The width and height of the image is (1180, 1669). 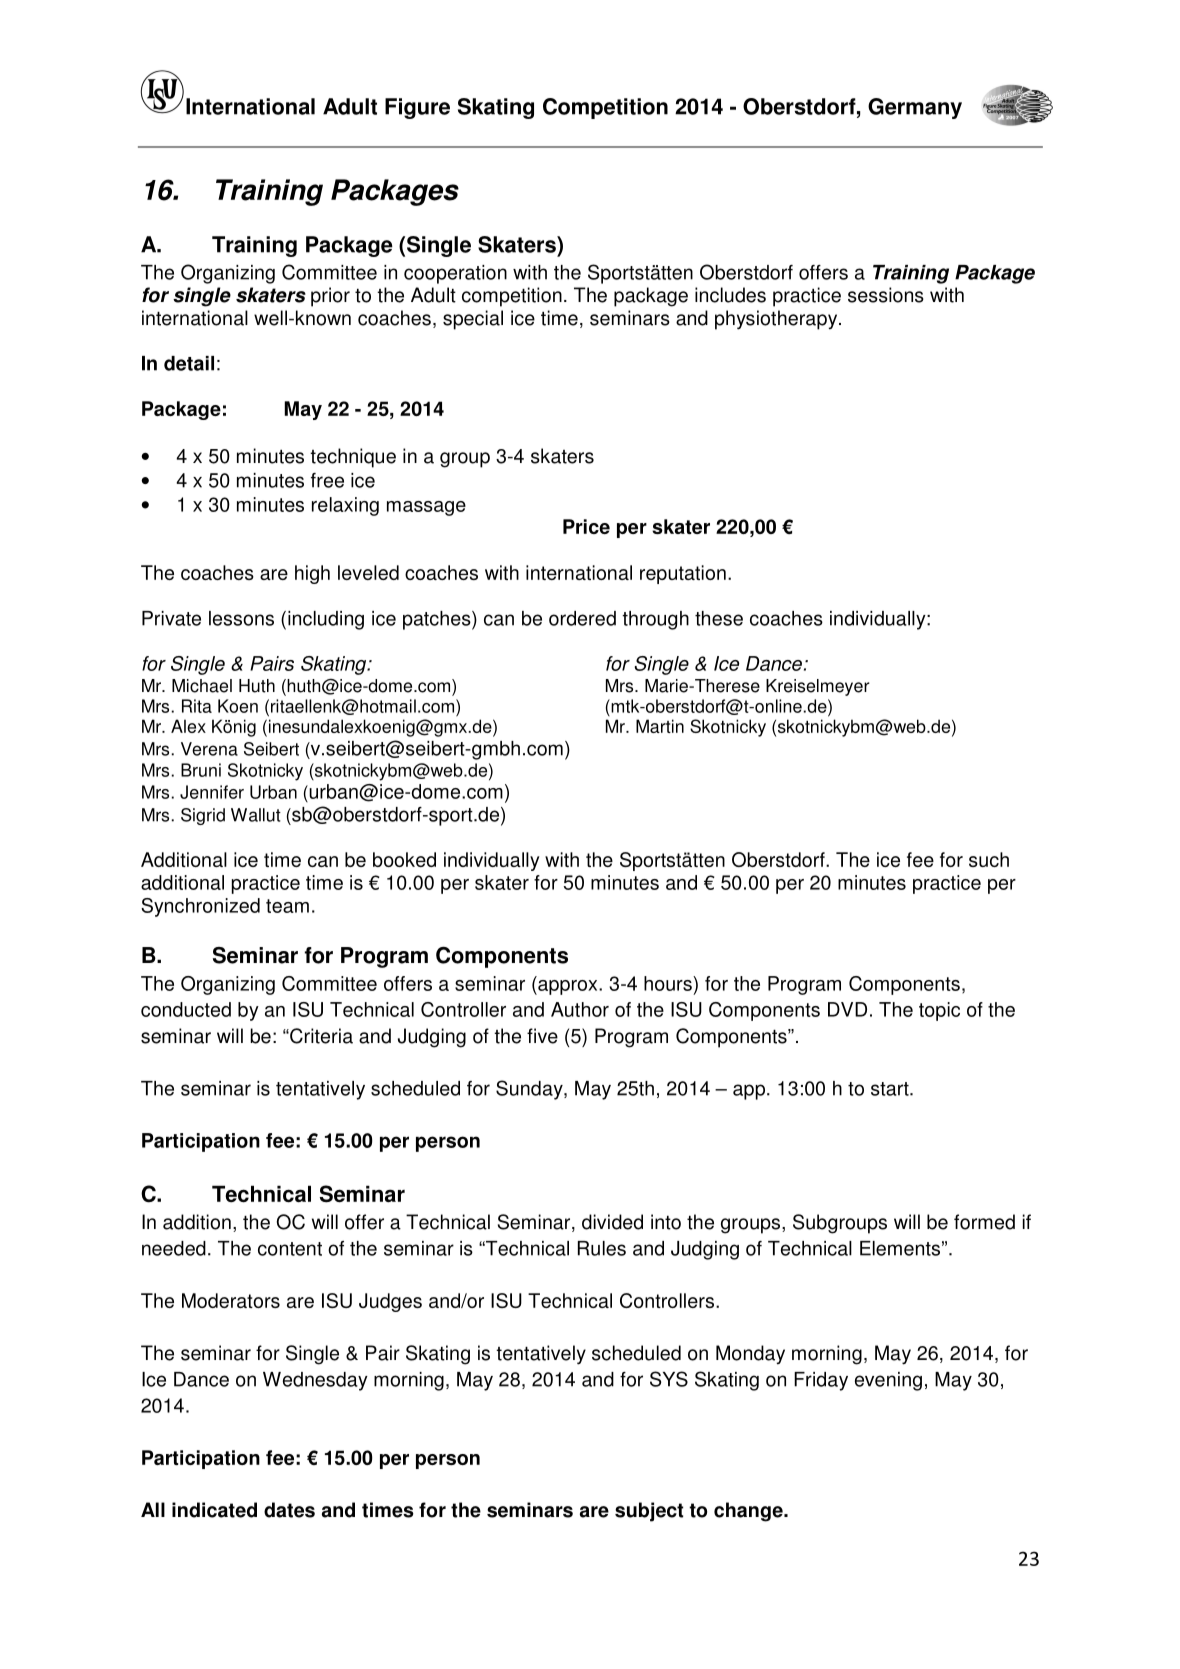 I want to click on Jennifer, so click(x=212, y=792).
